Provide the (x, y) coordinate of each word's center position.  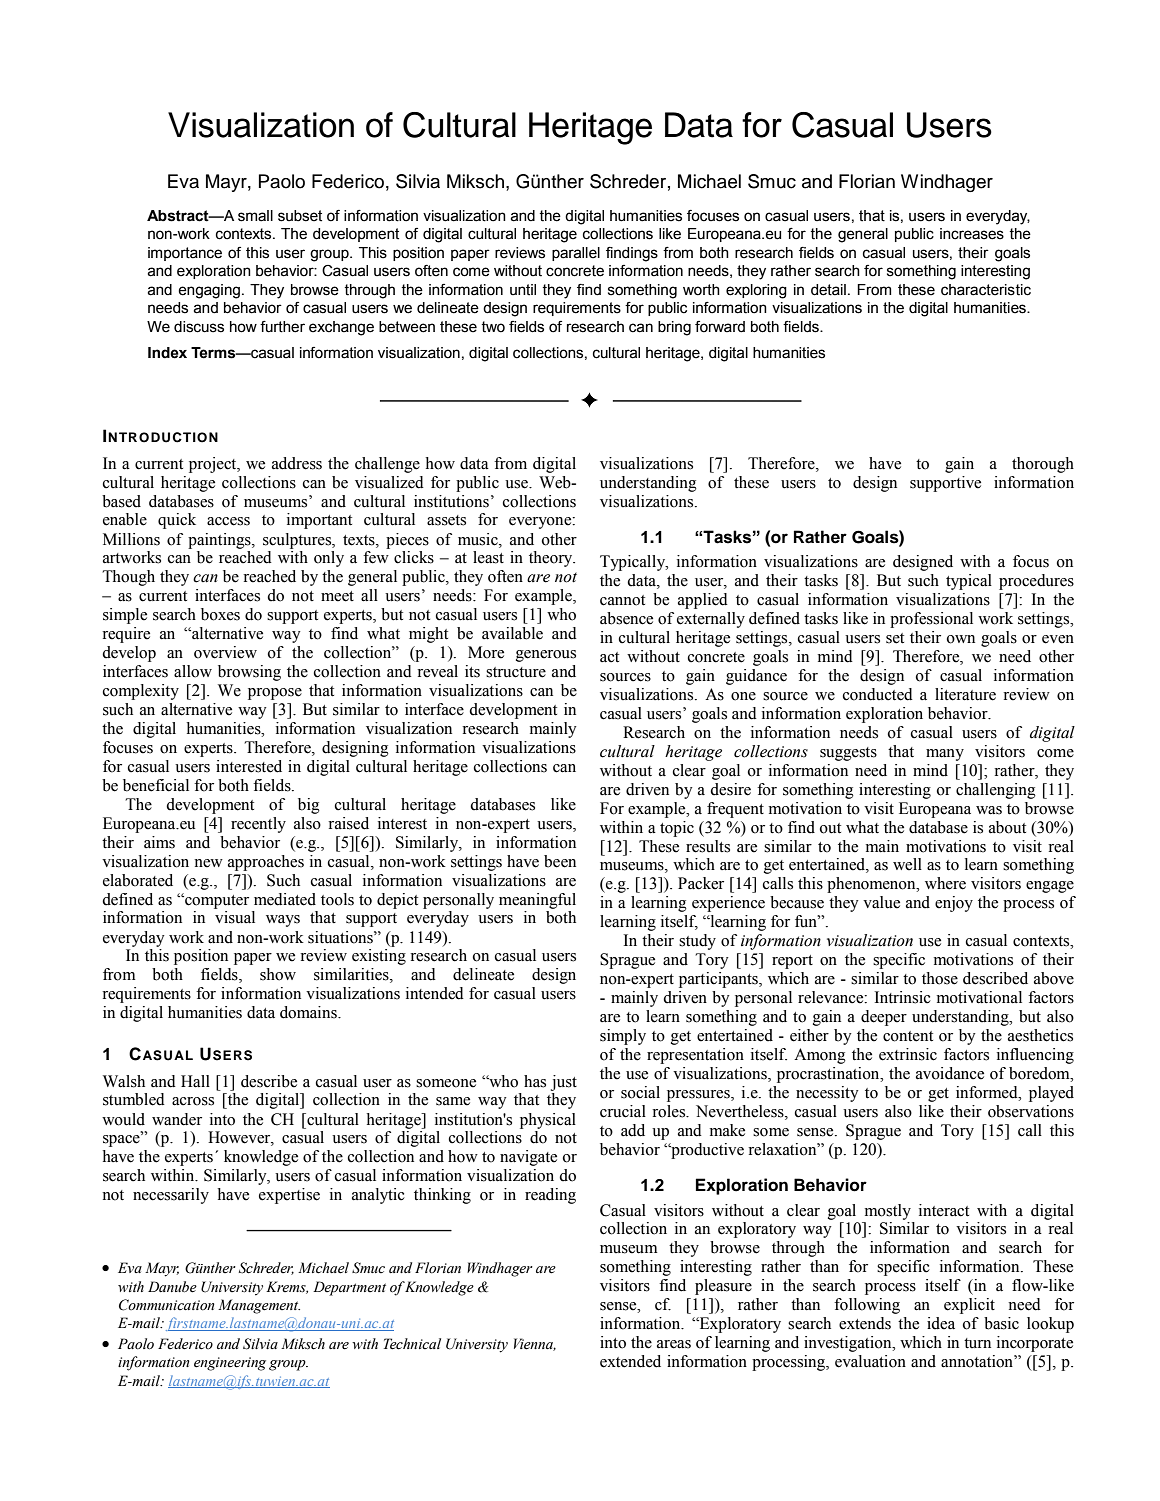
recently (258, 825)
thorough (1043, 465)
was (989, 810)
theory (552, 559)
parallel (576, 254)
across (193, 1101)
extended (630, 1361)
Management (259, 1306)
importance (185, 254)
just (564, 1083)
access (228, 521)
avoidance (950, 1073)
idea (941, 1323)
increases (972, 234)
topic (677, 829)
